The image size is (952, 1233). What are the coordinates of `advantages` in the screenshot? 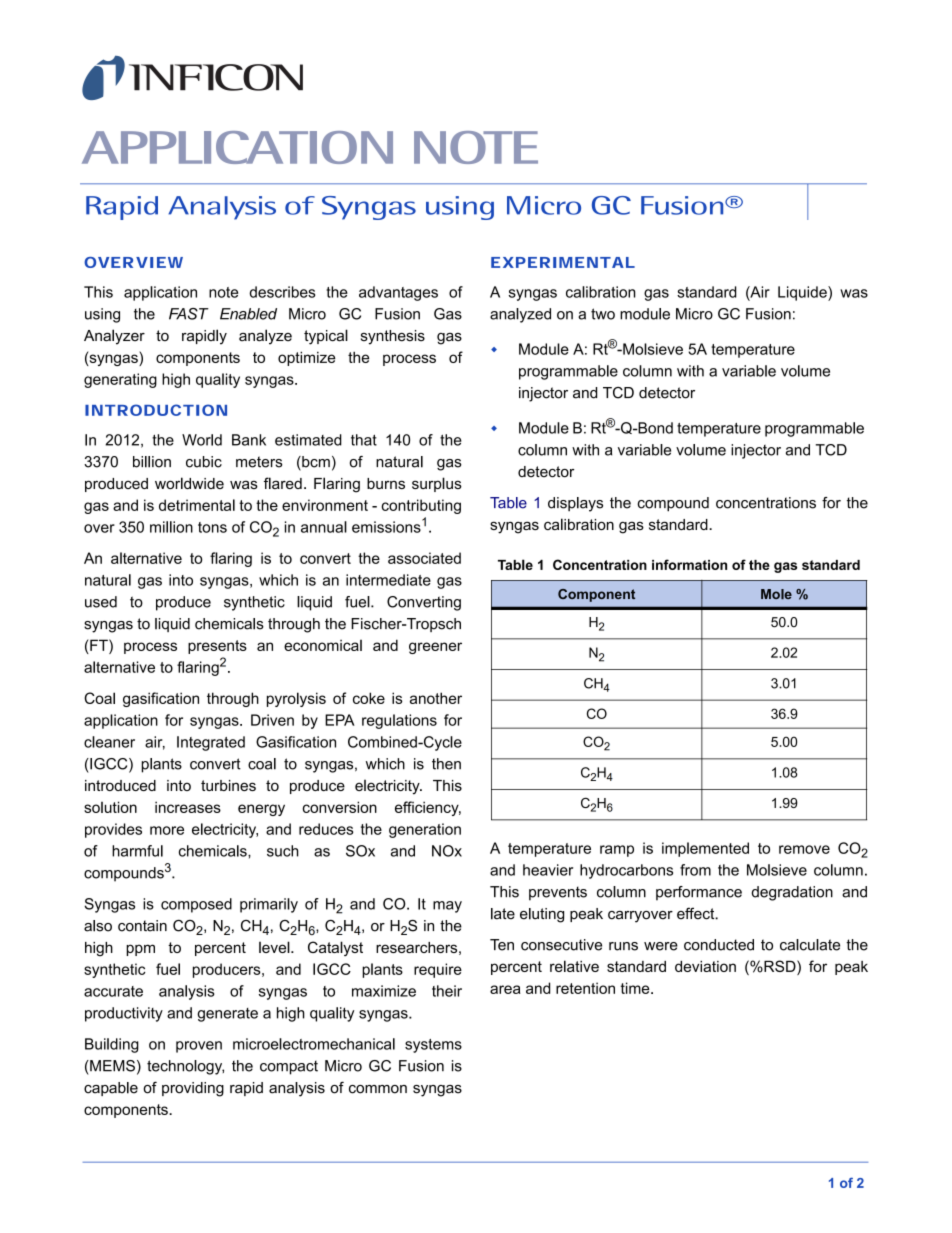 It's located at (398, 293).
